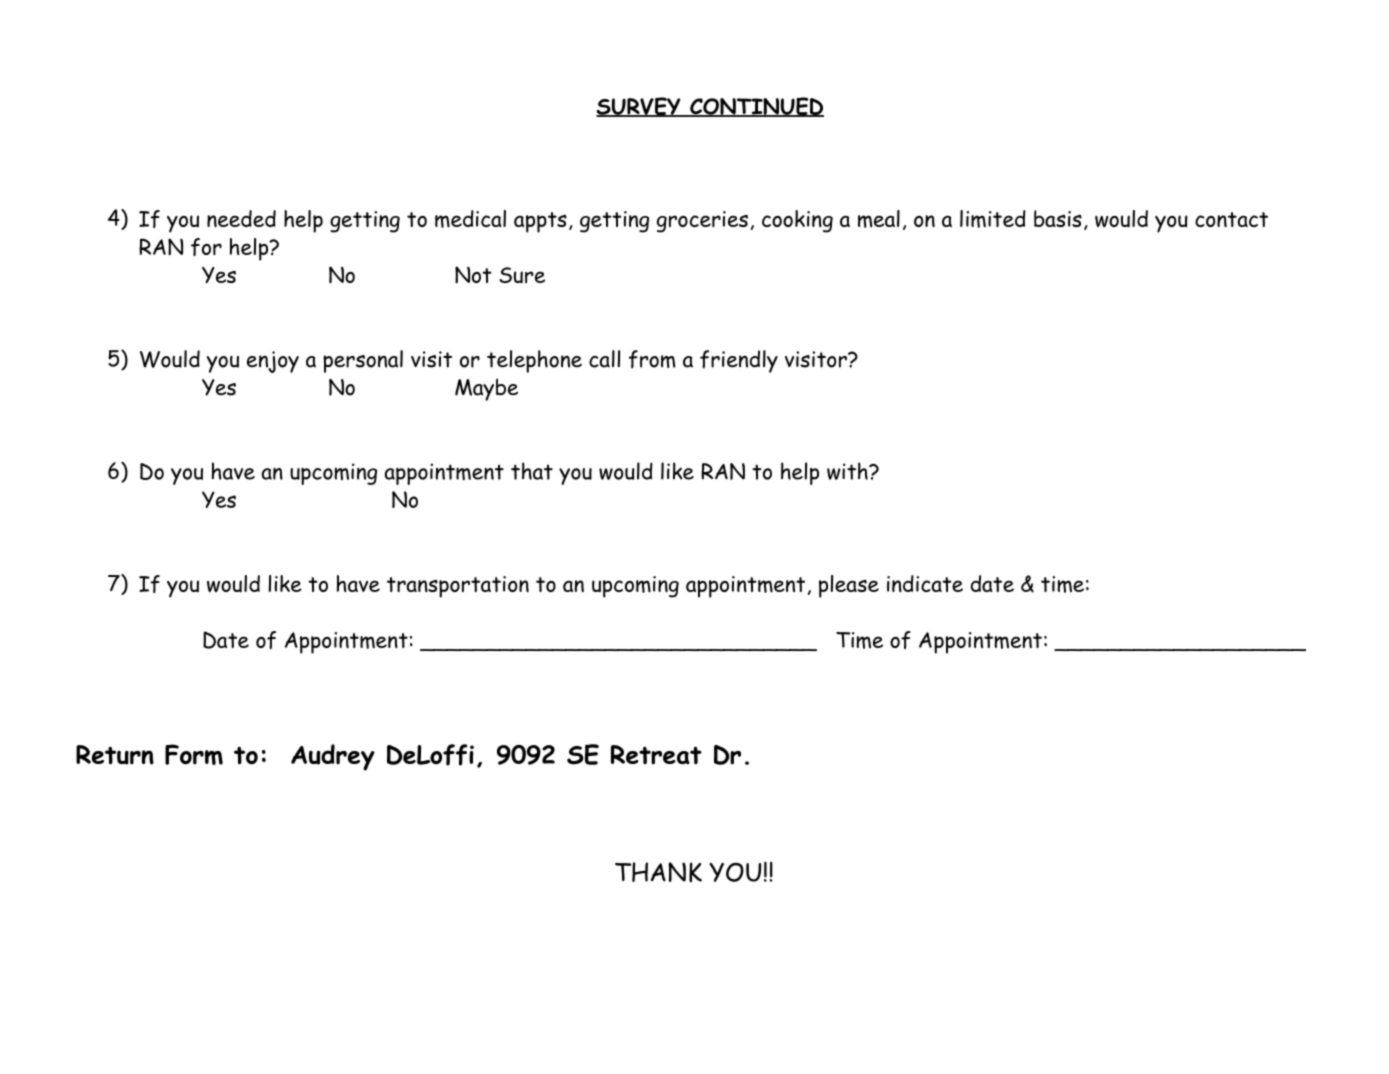 Image resolution: width=1389 pixels, height=1074 pixels. What do you see at coordinates (194, 754) in the screenshot?
I see `Form` at bounding box center [194, 754].
